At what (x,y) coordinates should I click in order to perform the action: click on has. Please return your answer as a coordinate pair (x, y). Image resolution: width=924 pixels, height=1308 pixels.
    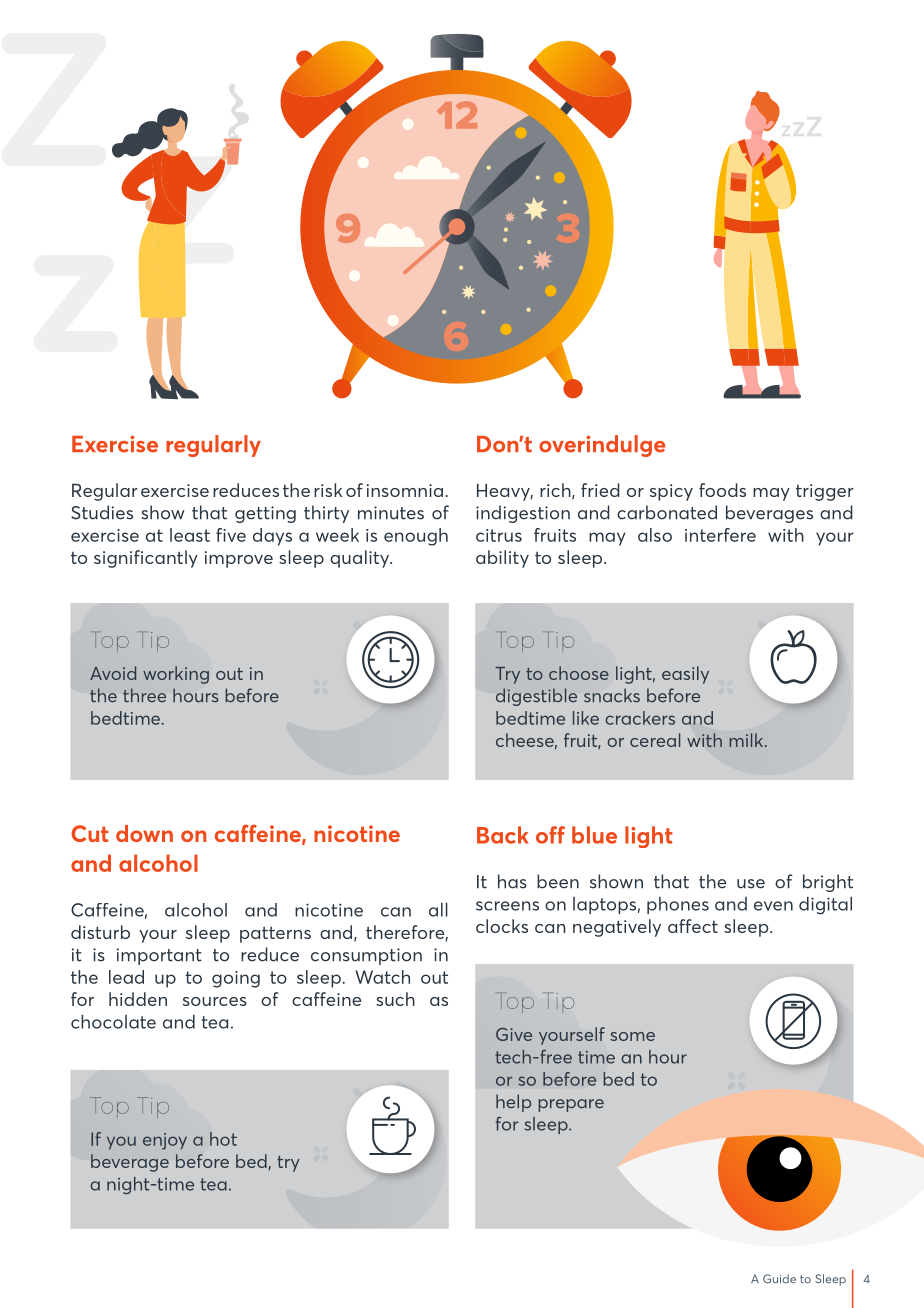
    Looking at the image, I should click on (512, 881).
